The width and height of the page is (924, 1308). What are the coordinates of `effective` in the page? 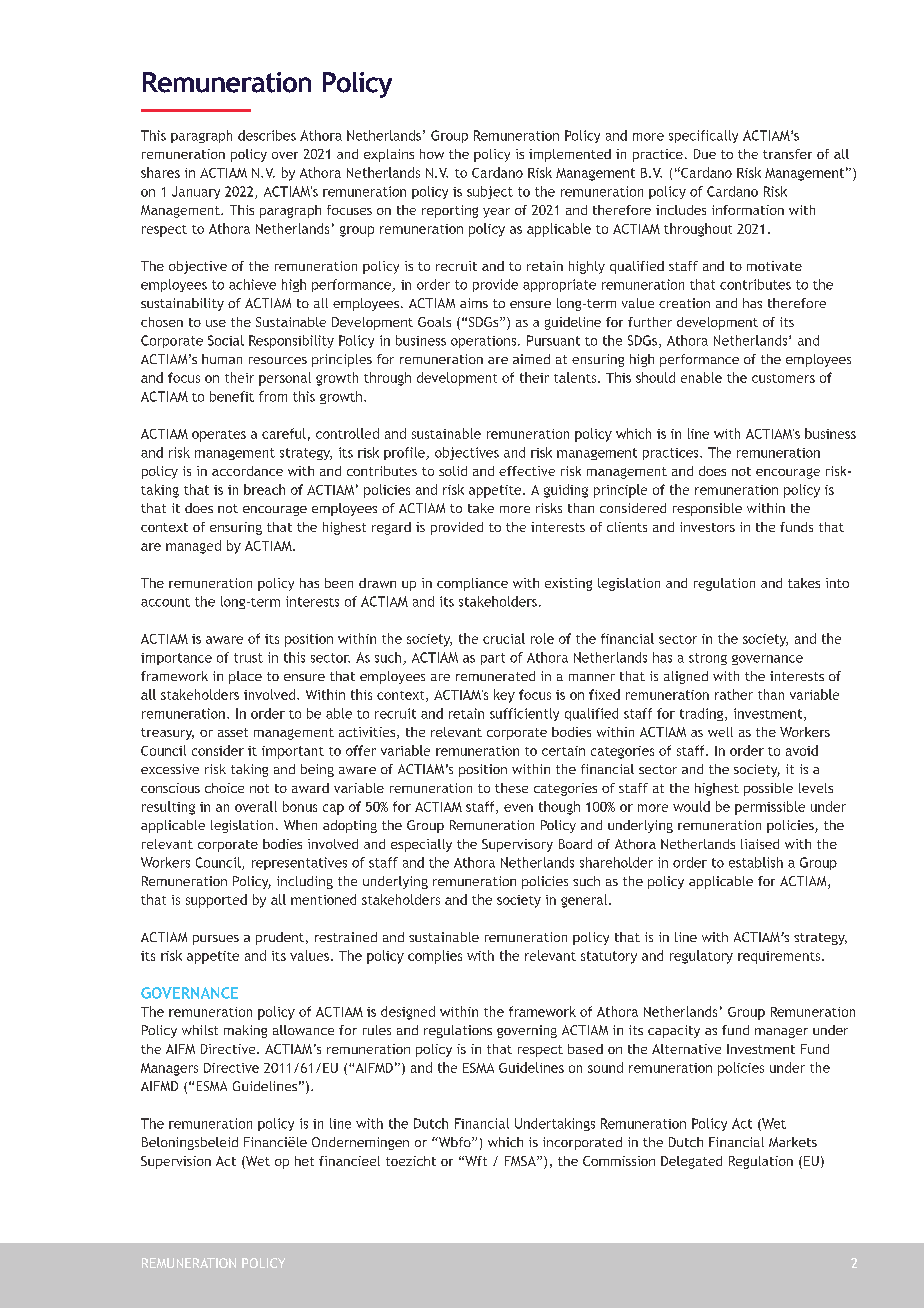 It's located at (527, 471).
